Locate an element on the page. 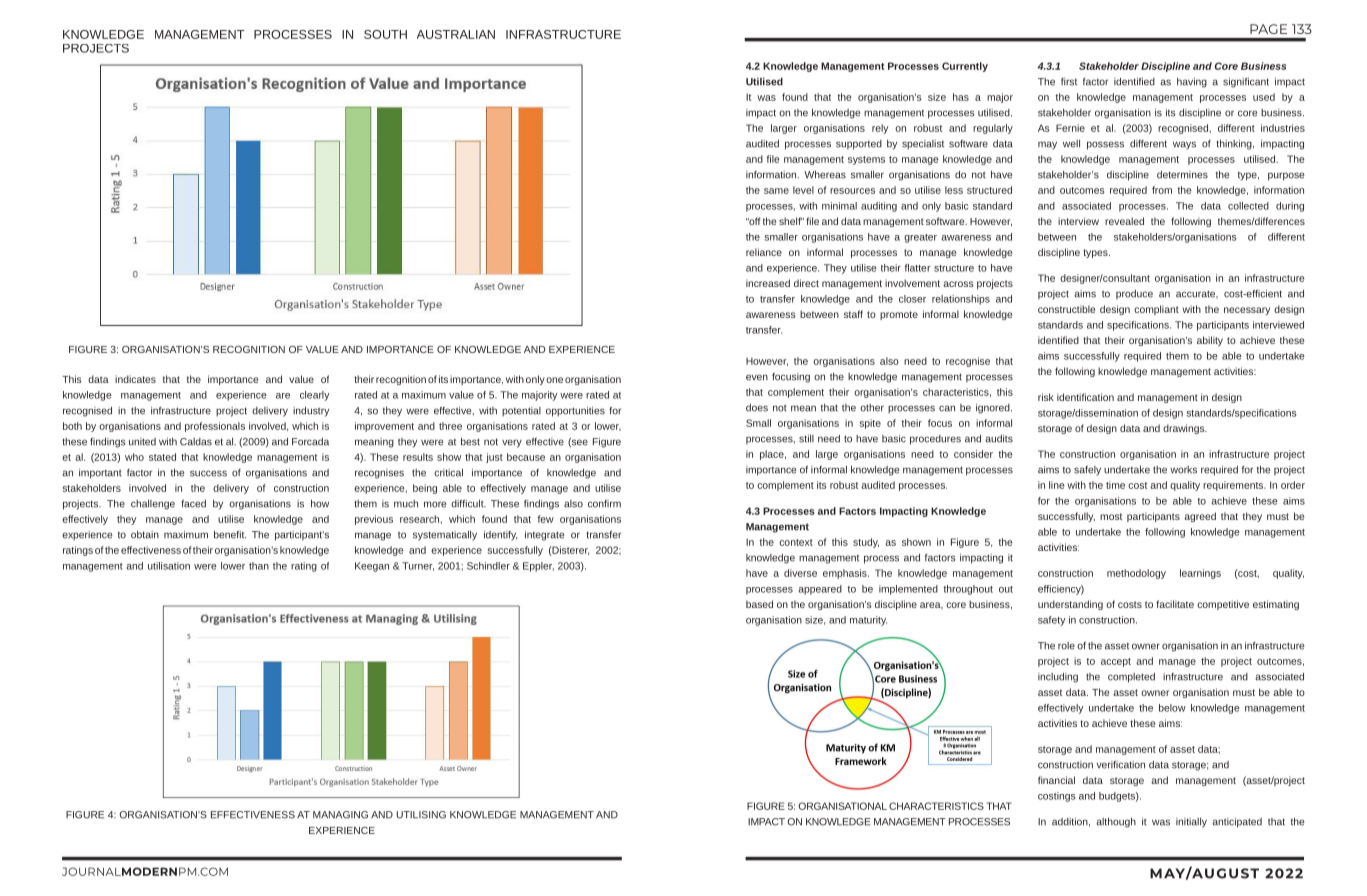 The width and height of the page is (1367, 896). SOUTH is located at coordinates (385, 34).
